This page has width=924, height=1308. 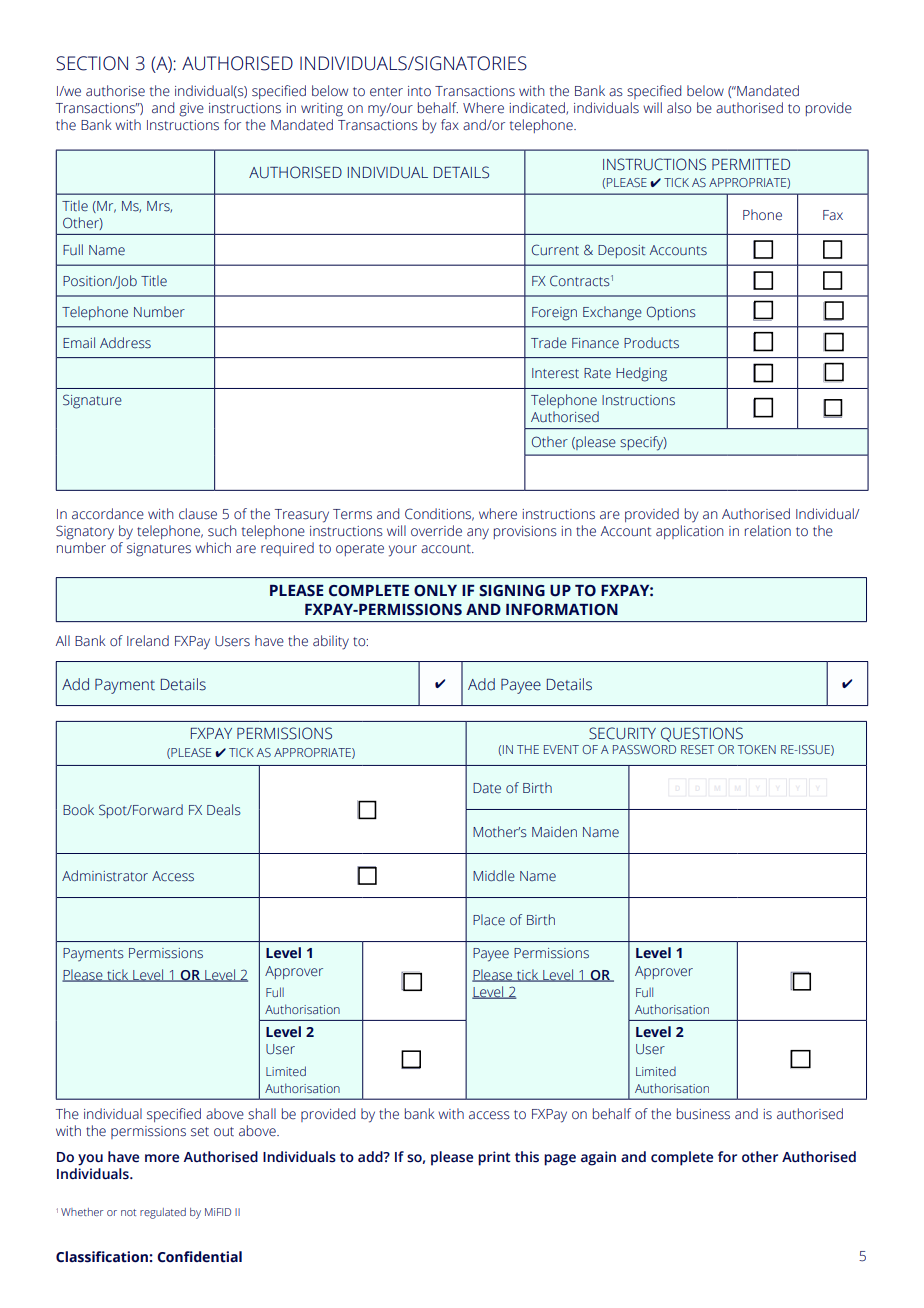 I want to click on regulated, so click(x=163, y=1213).
